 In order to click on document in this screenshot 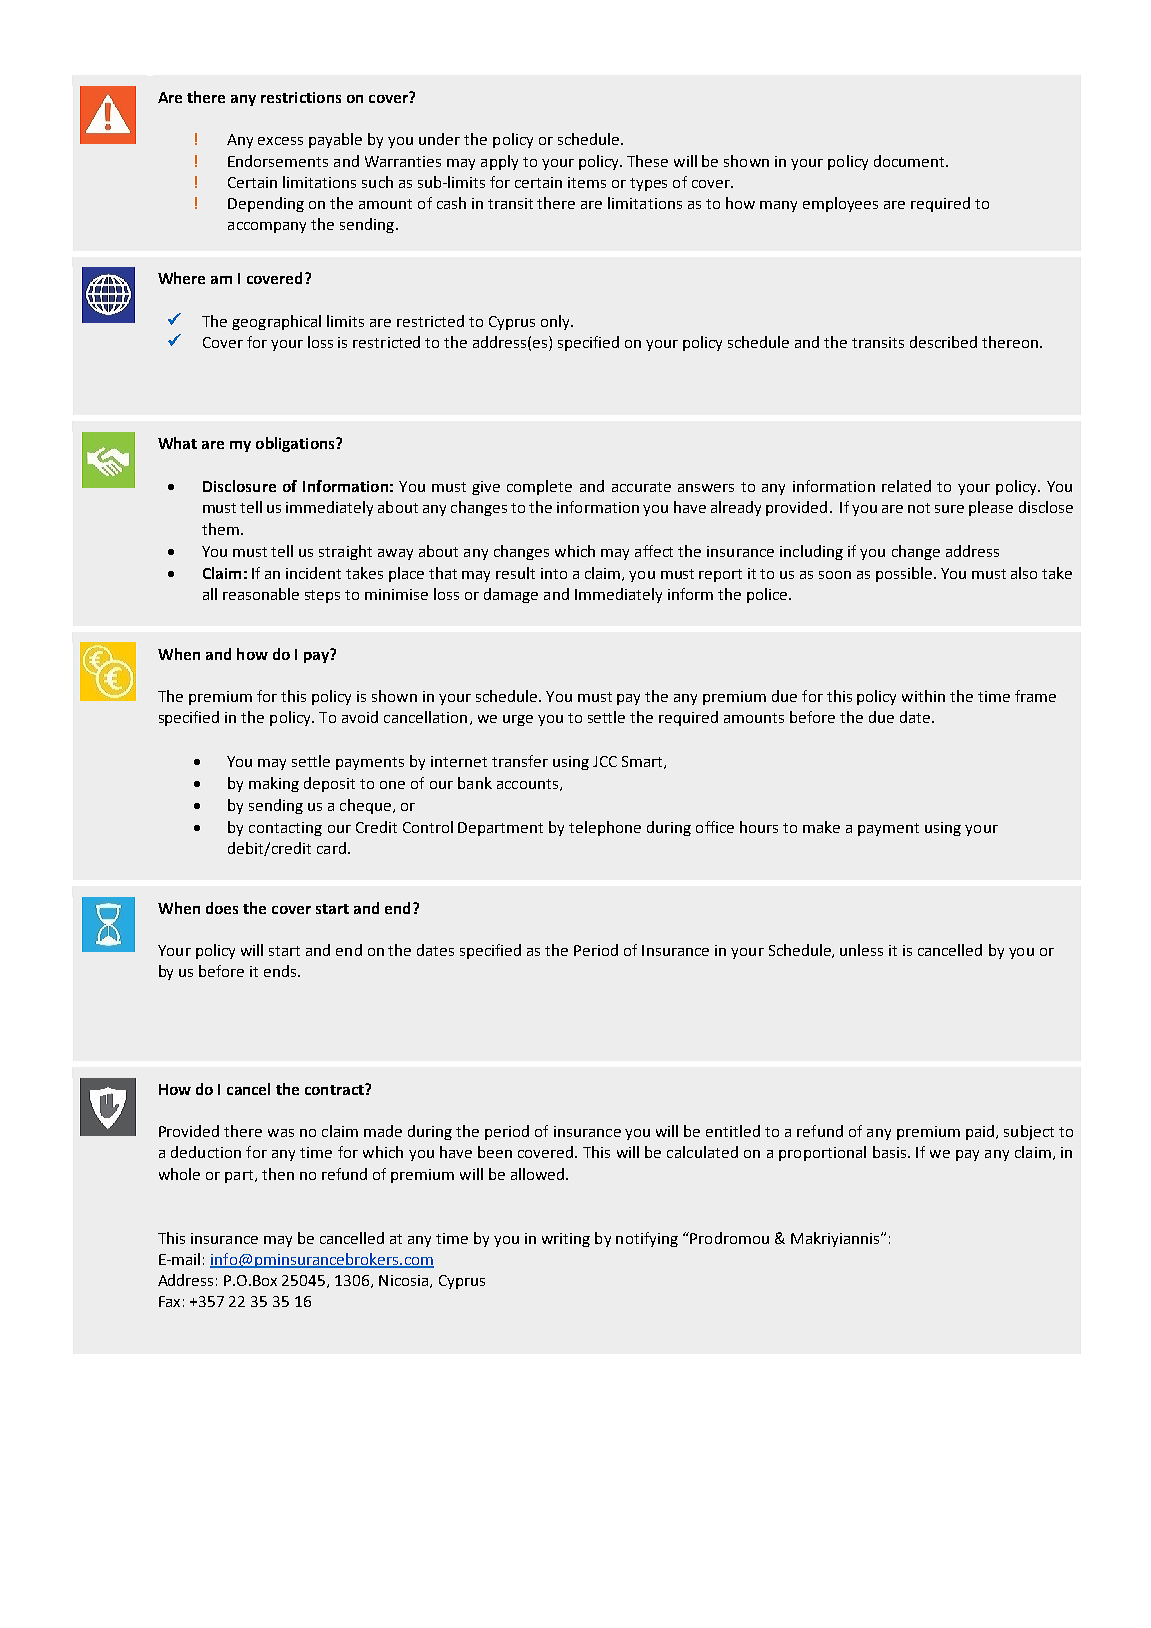, I will do `click(910, 161)`.
